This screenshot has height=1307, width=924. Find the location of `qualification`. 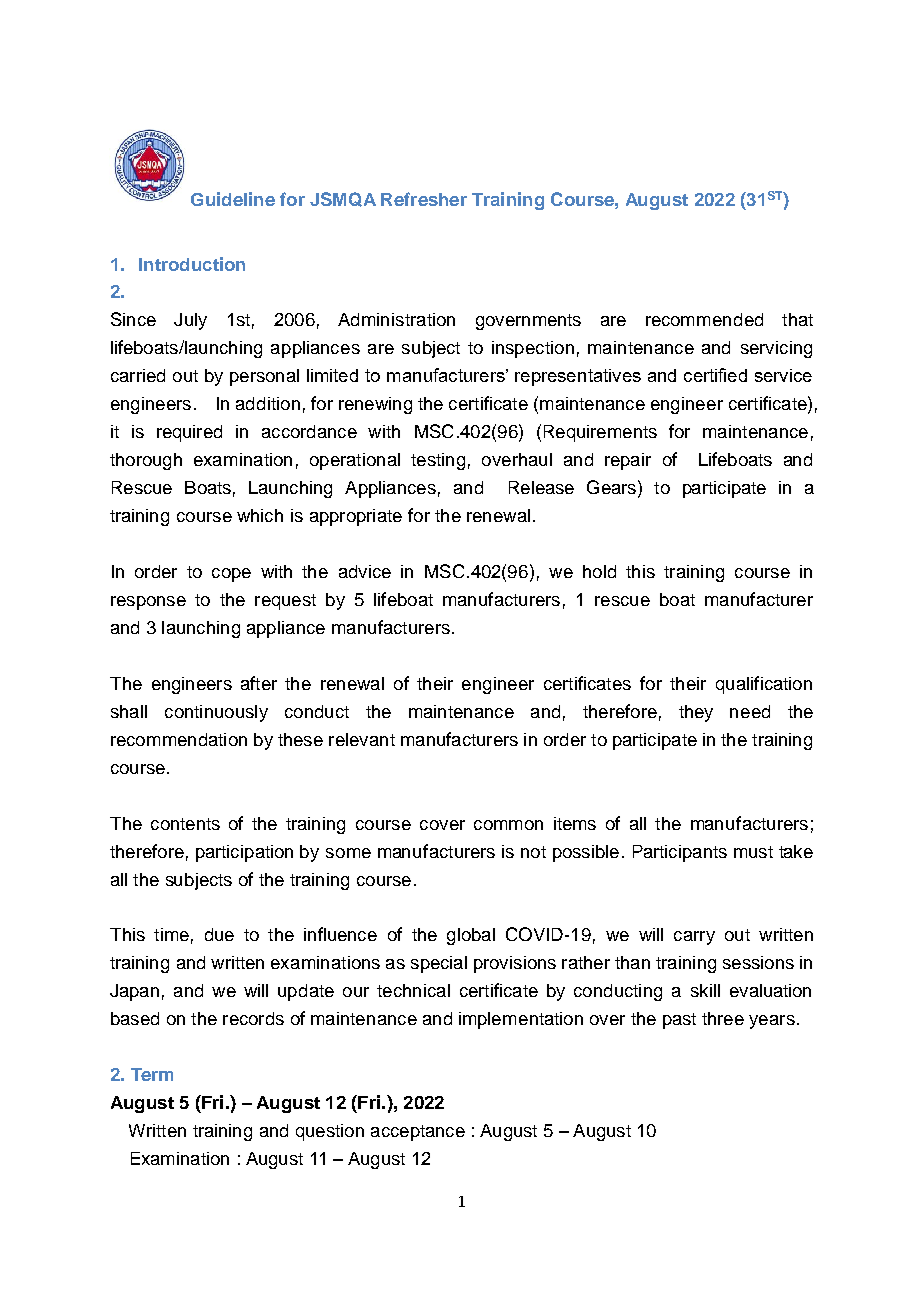

qualification is located at coordinates (764, 685).
